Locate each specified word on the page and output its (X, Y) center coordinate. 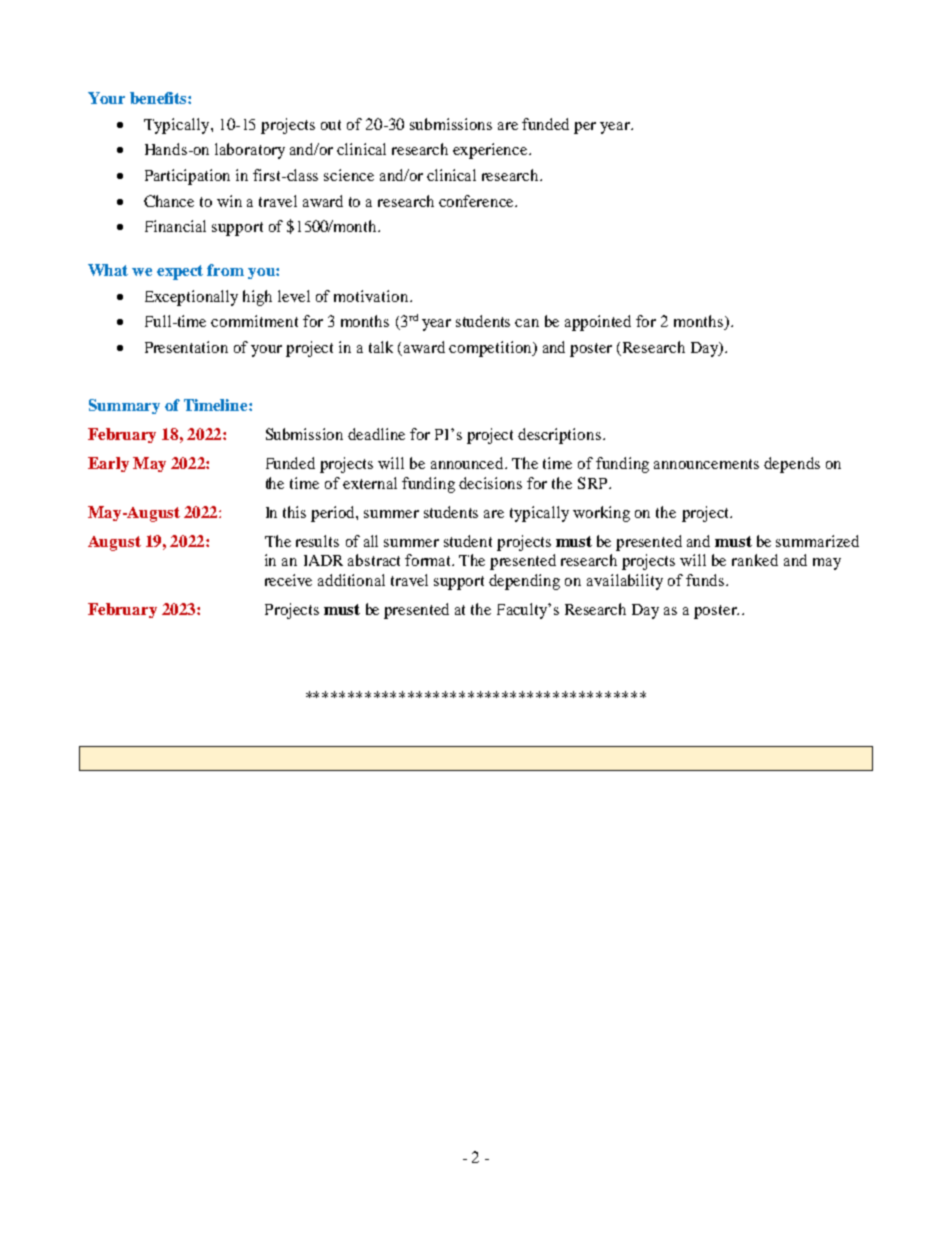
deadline (376, 434)
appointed (598, 323)
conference (477, 201)
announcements (706, 464)
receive (288, 580)
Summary (124, 406)
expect (180, 272)
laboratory (250, 151)
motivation (372, 296)
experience (491, 151)
